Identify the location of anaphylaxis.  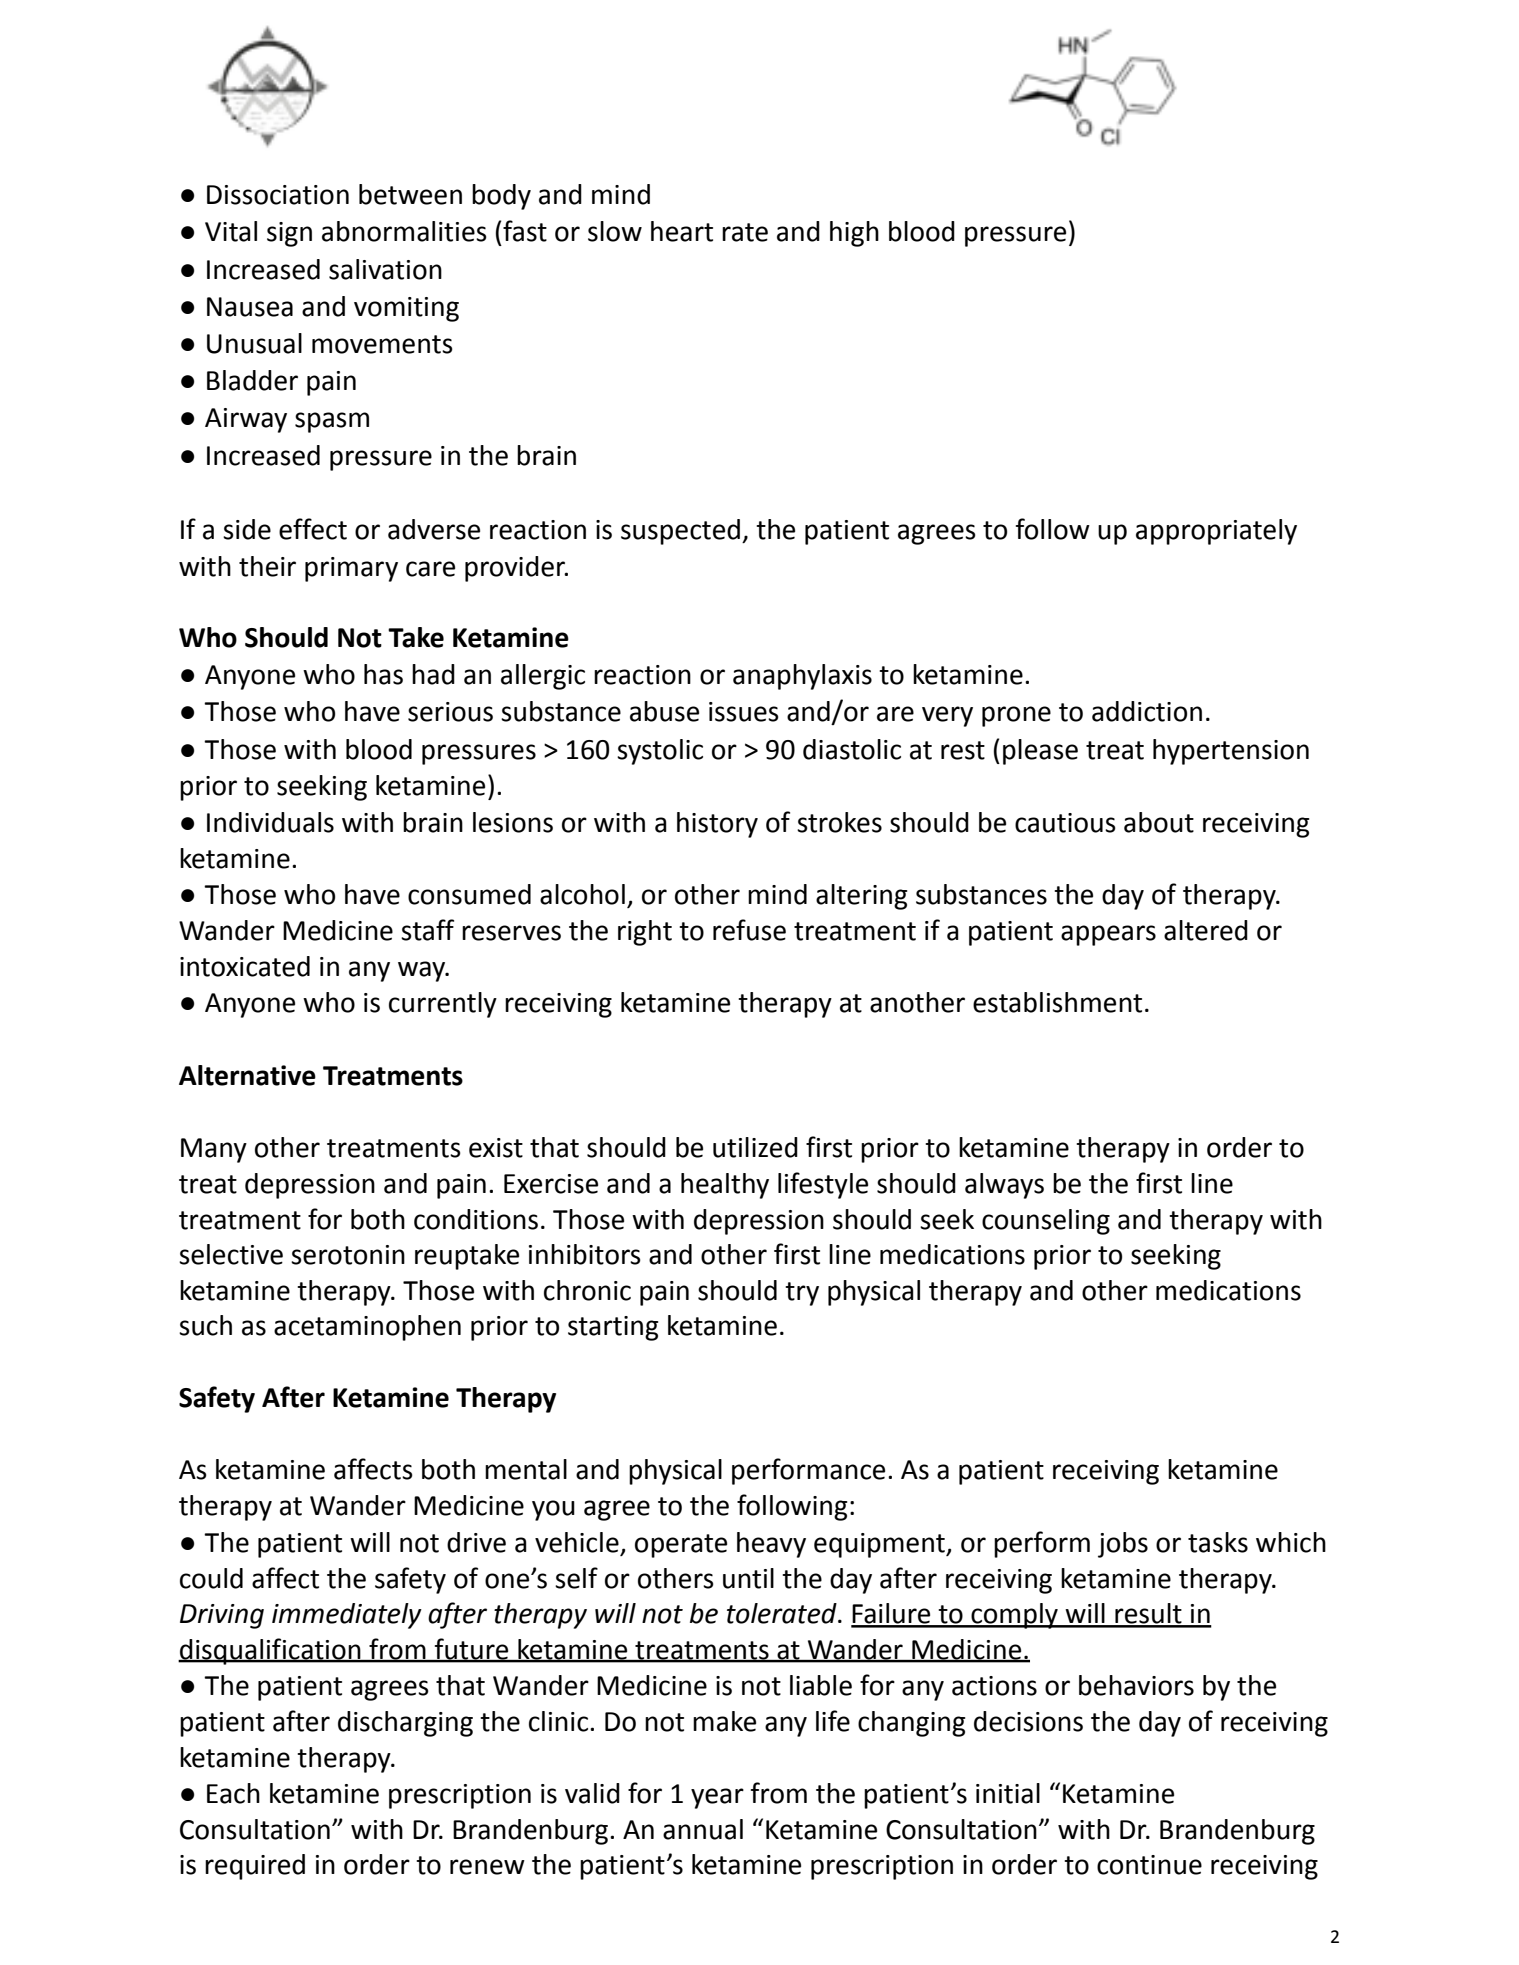
(802, 677).
